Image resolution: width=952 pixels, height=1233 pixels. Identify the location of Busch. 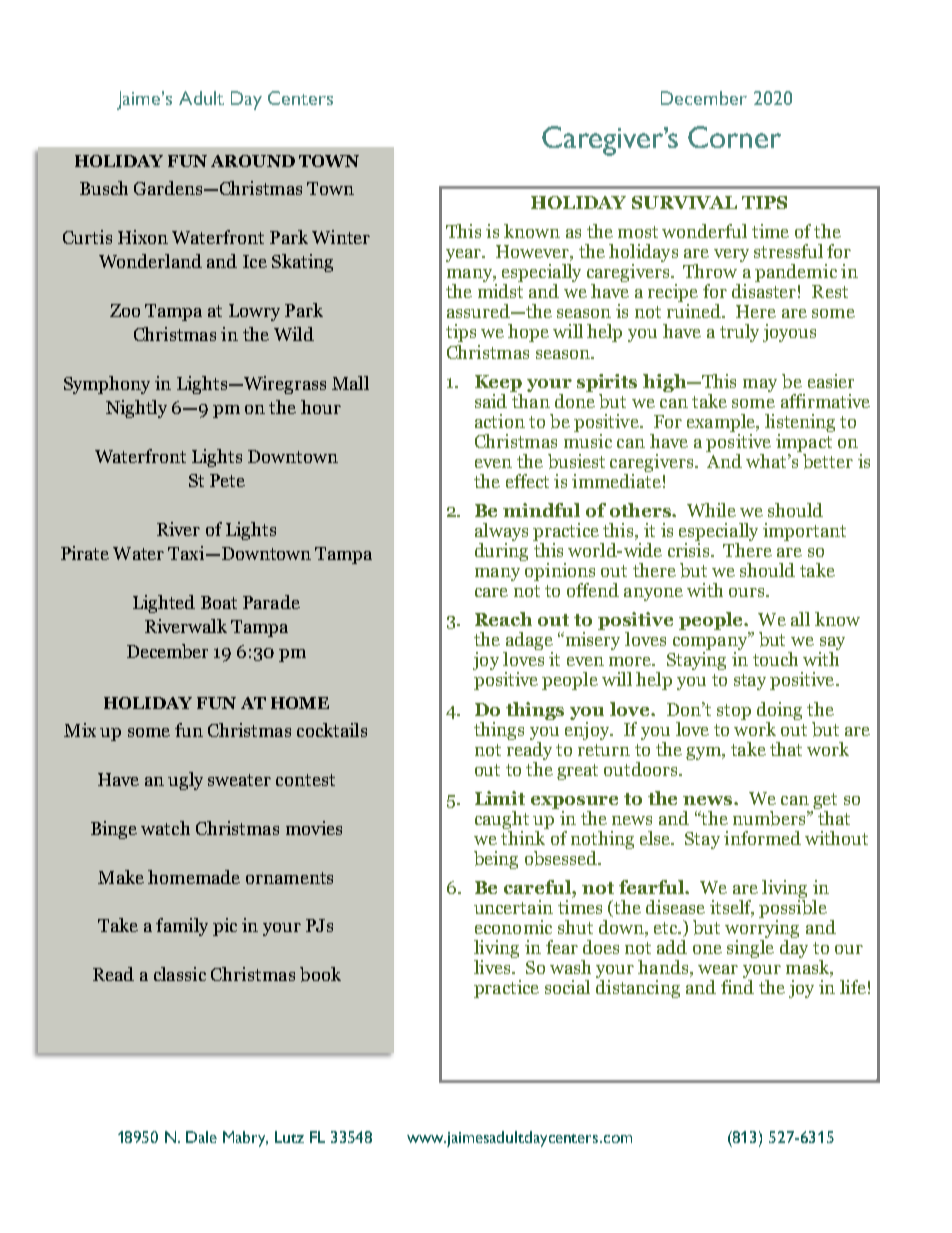
(104, 188).
